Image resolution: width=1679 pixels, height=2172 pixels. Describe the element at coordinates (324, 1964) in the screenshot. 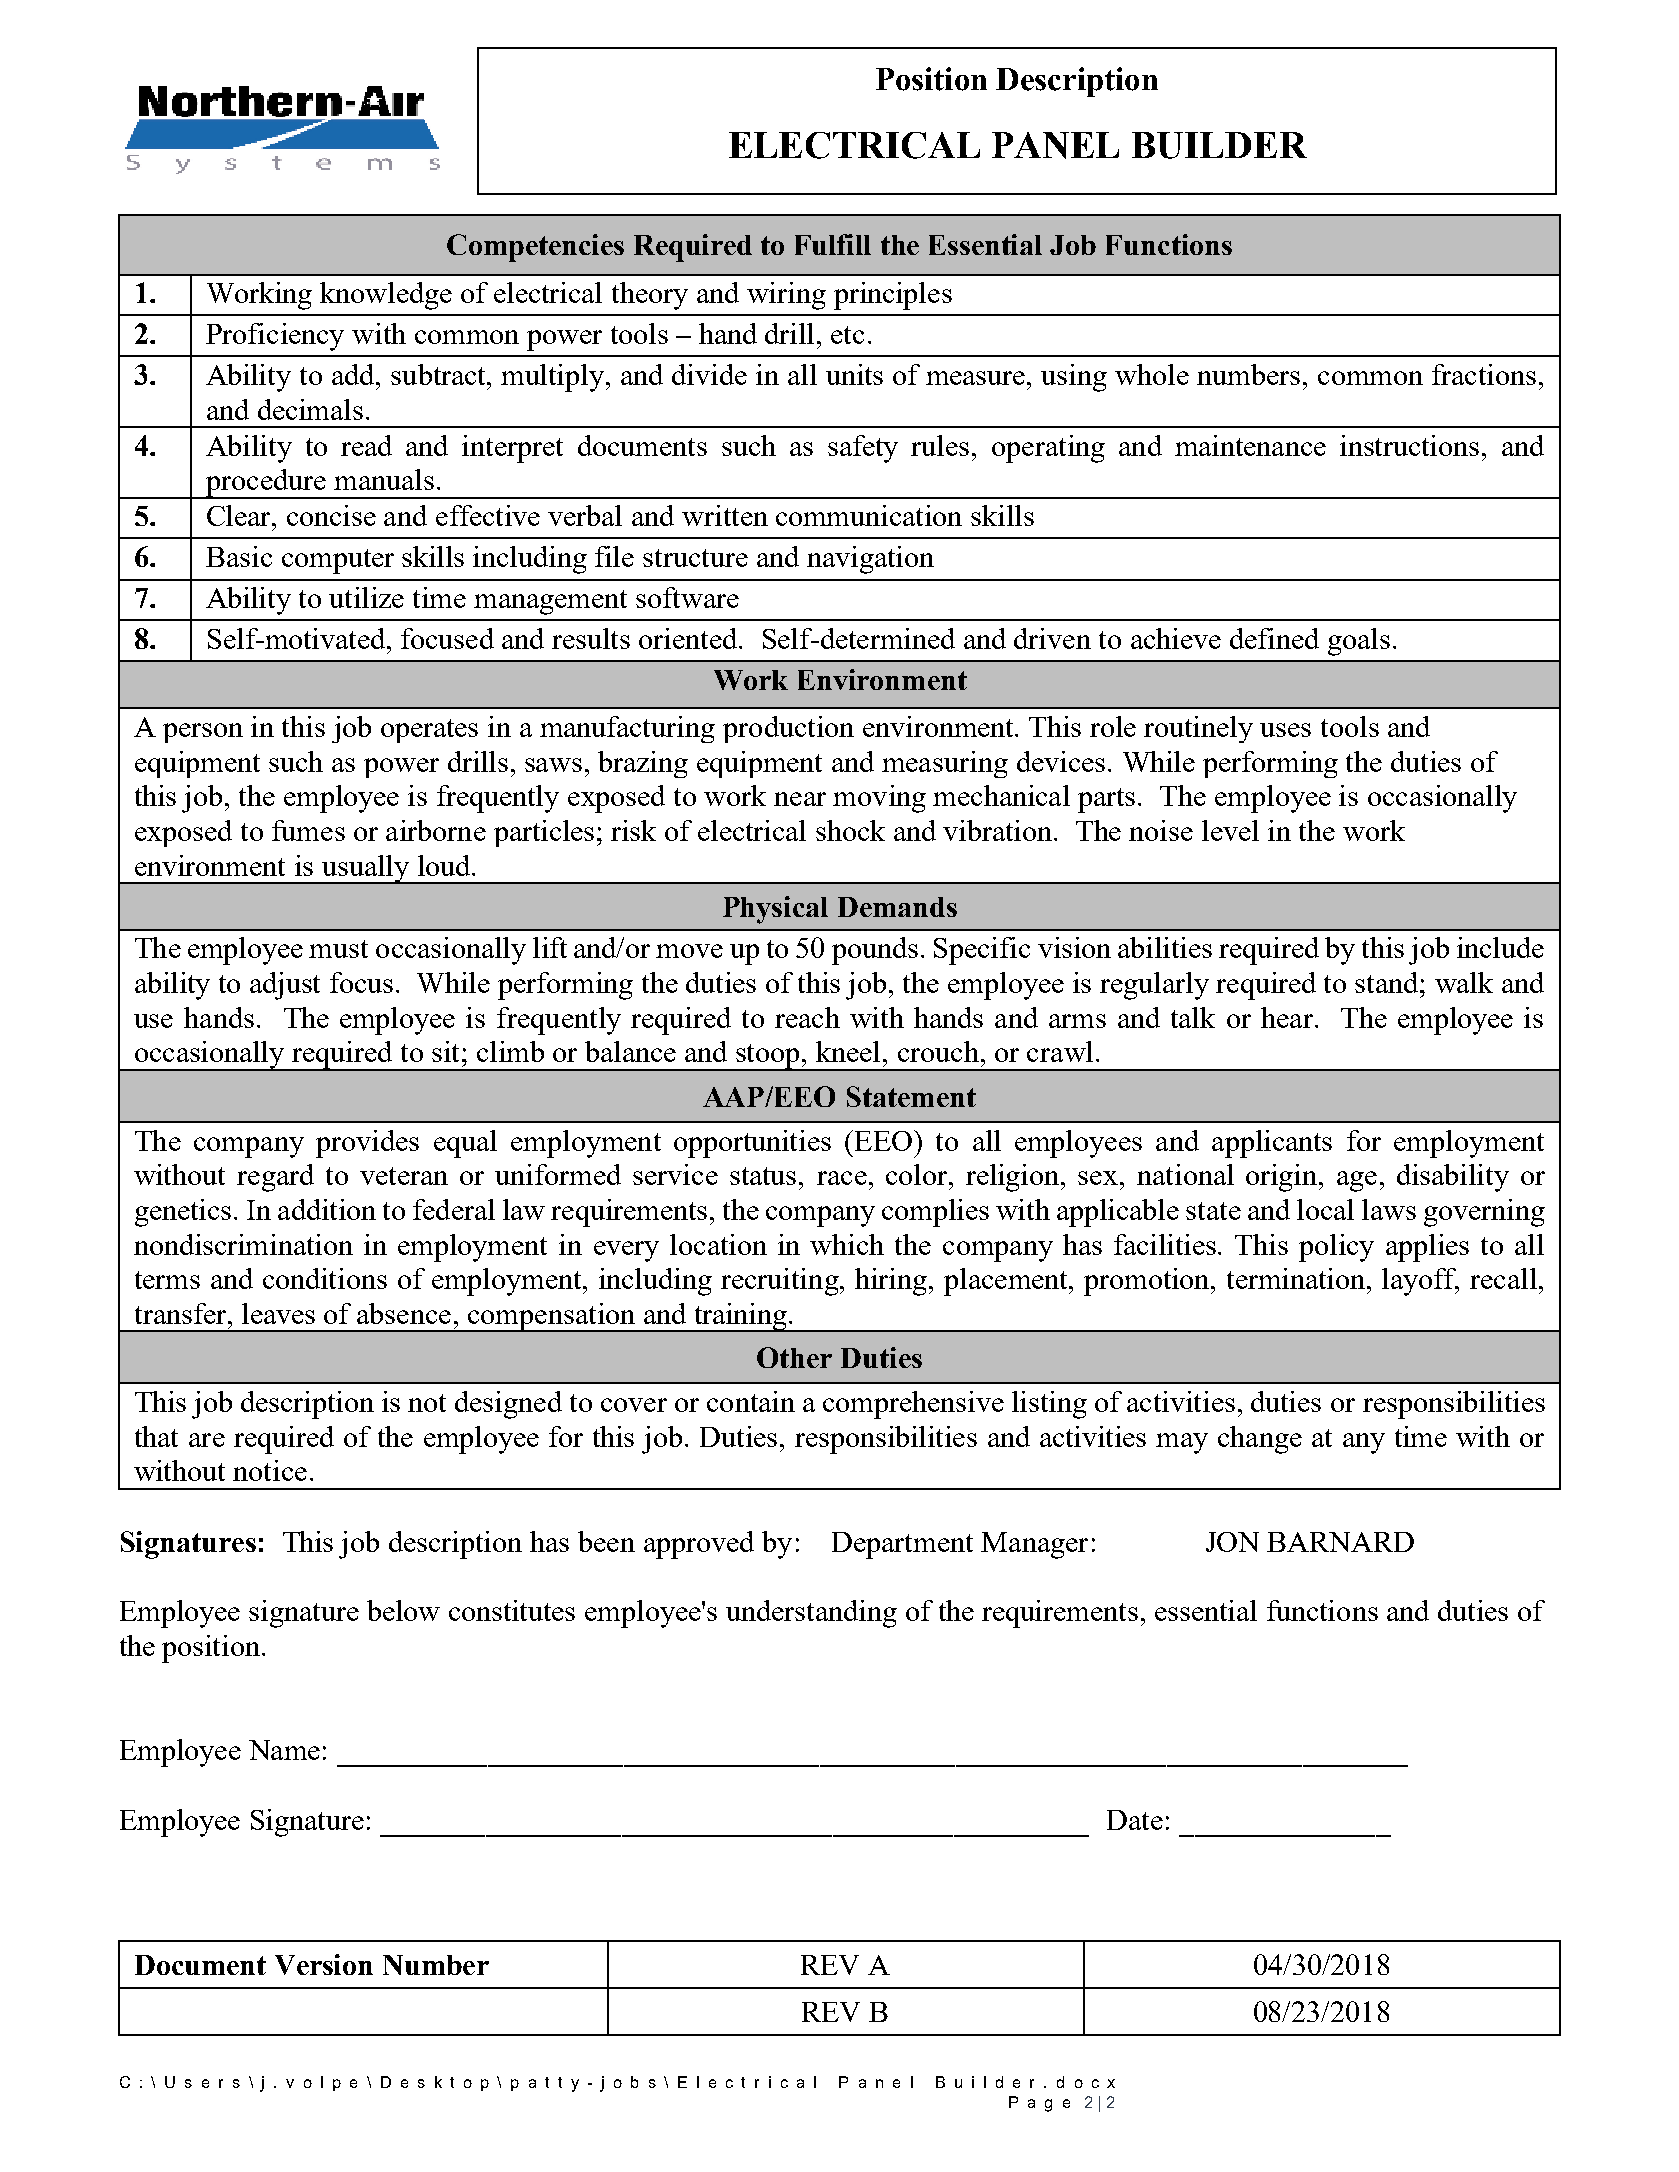

I see `Version` at that location.
